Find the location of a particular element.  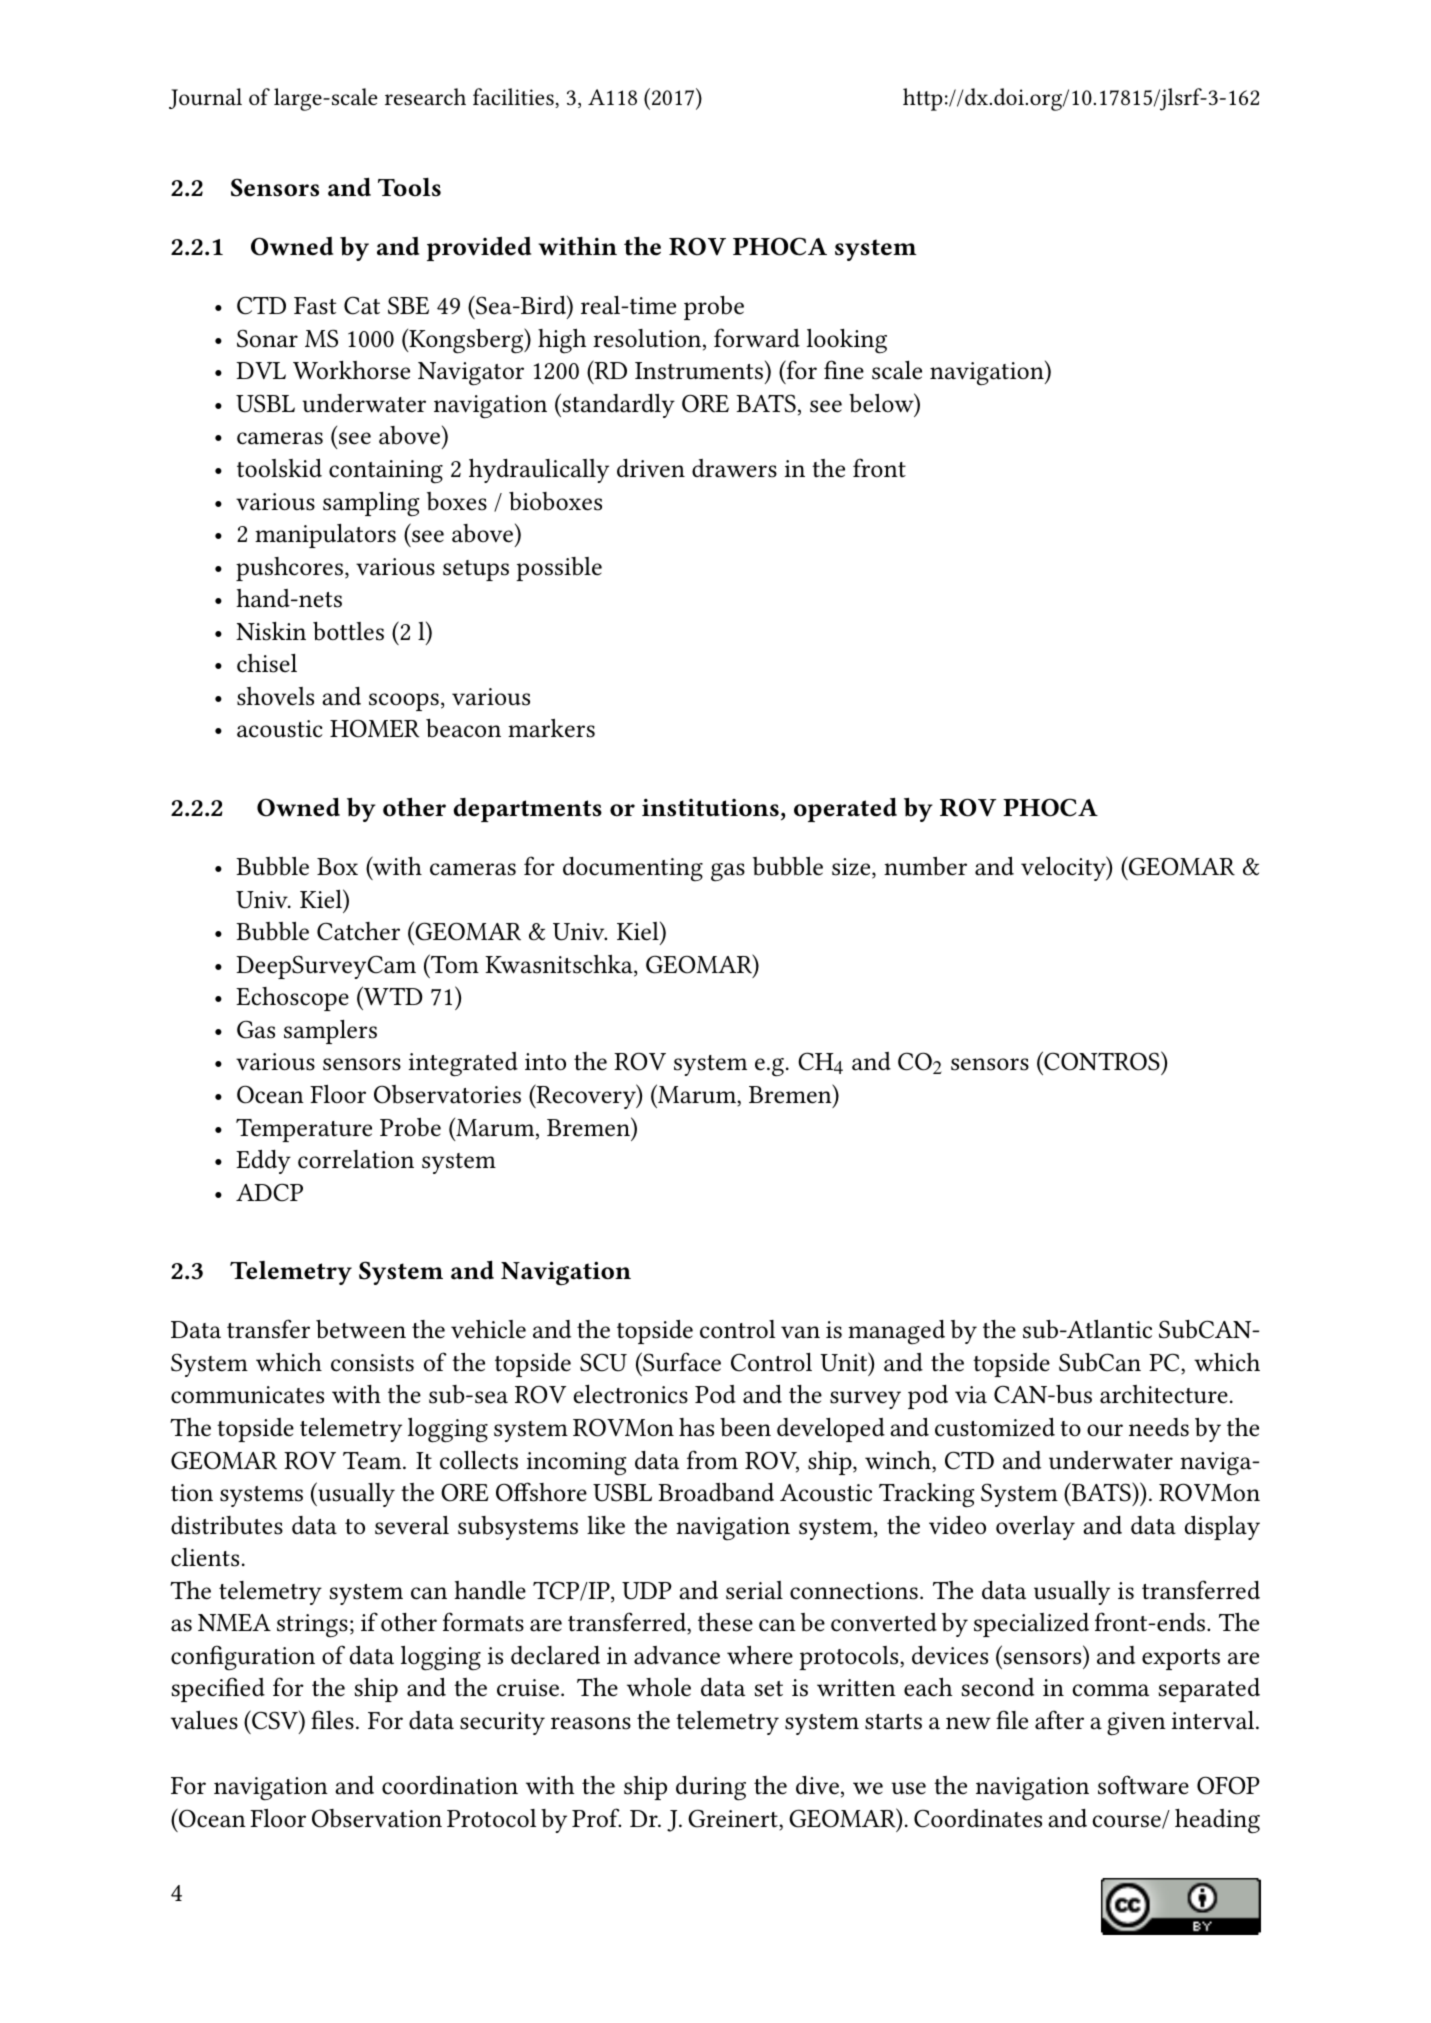

Eddy is located at coordinates (263, 1162).
